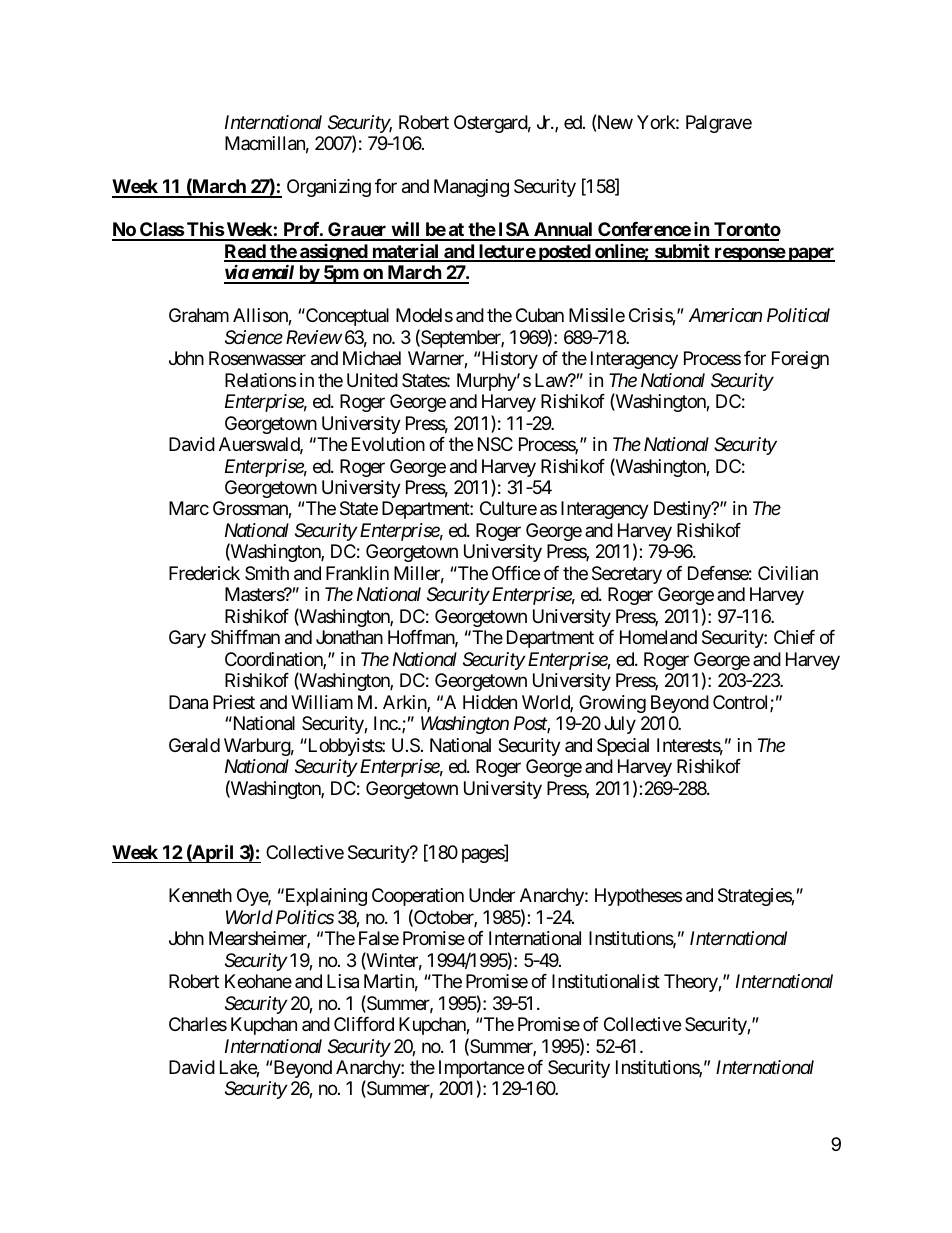  I want to click on Foreign, so click(800, 360).
